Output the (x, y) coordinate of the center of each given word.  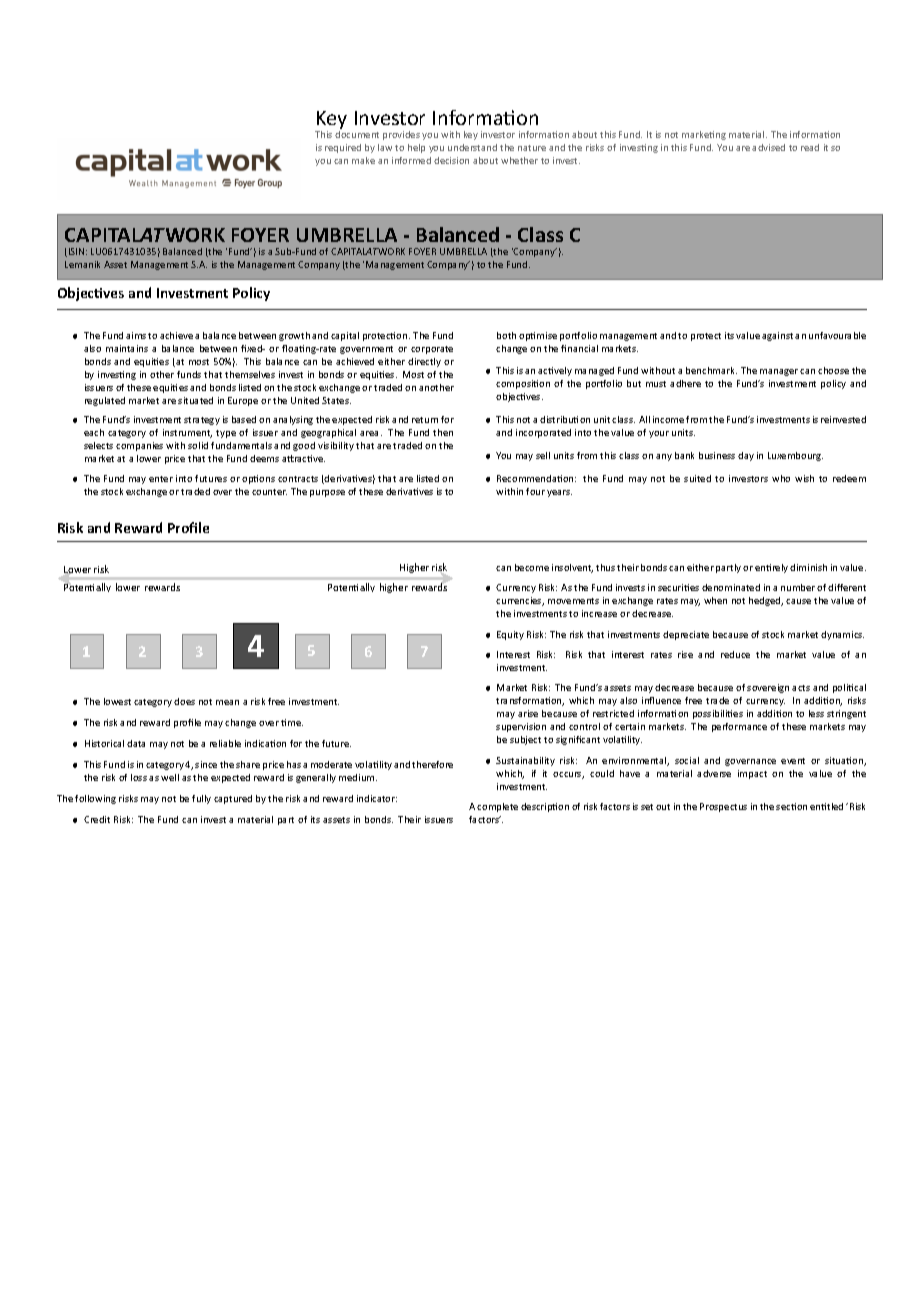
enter (161, 479)
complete (497, 807)
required (343, 148)
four (535, 491)
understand (472, 147)
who (781, 478)
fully (201, 799)
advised (768, 147)
